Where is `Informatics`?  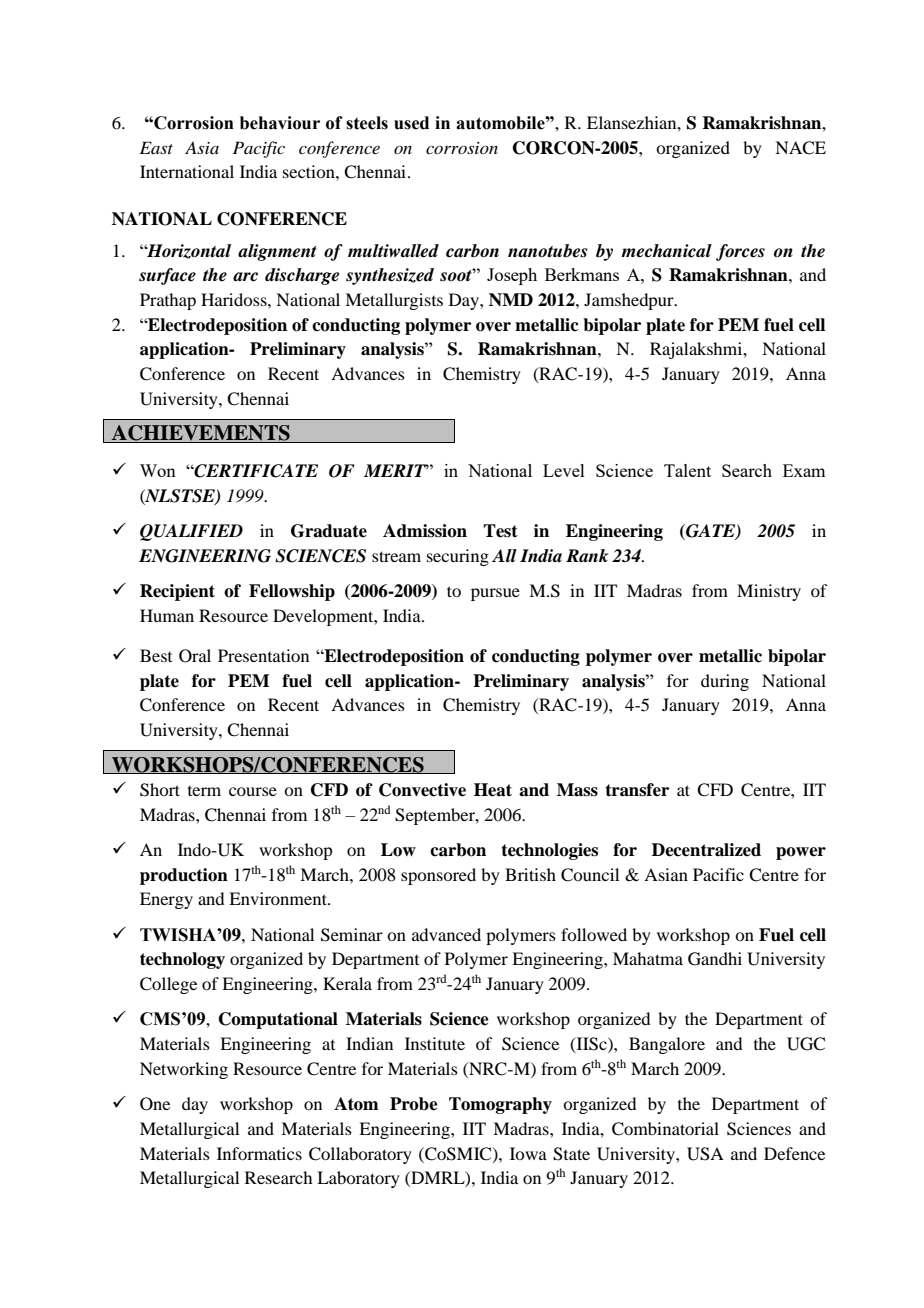 Informatics is located at coordinates (259, 1153).
